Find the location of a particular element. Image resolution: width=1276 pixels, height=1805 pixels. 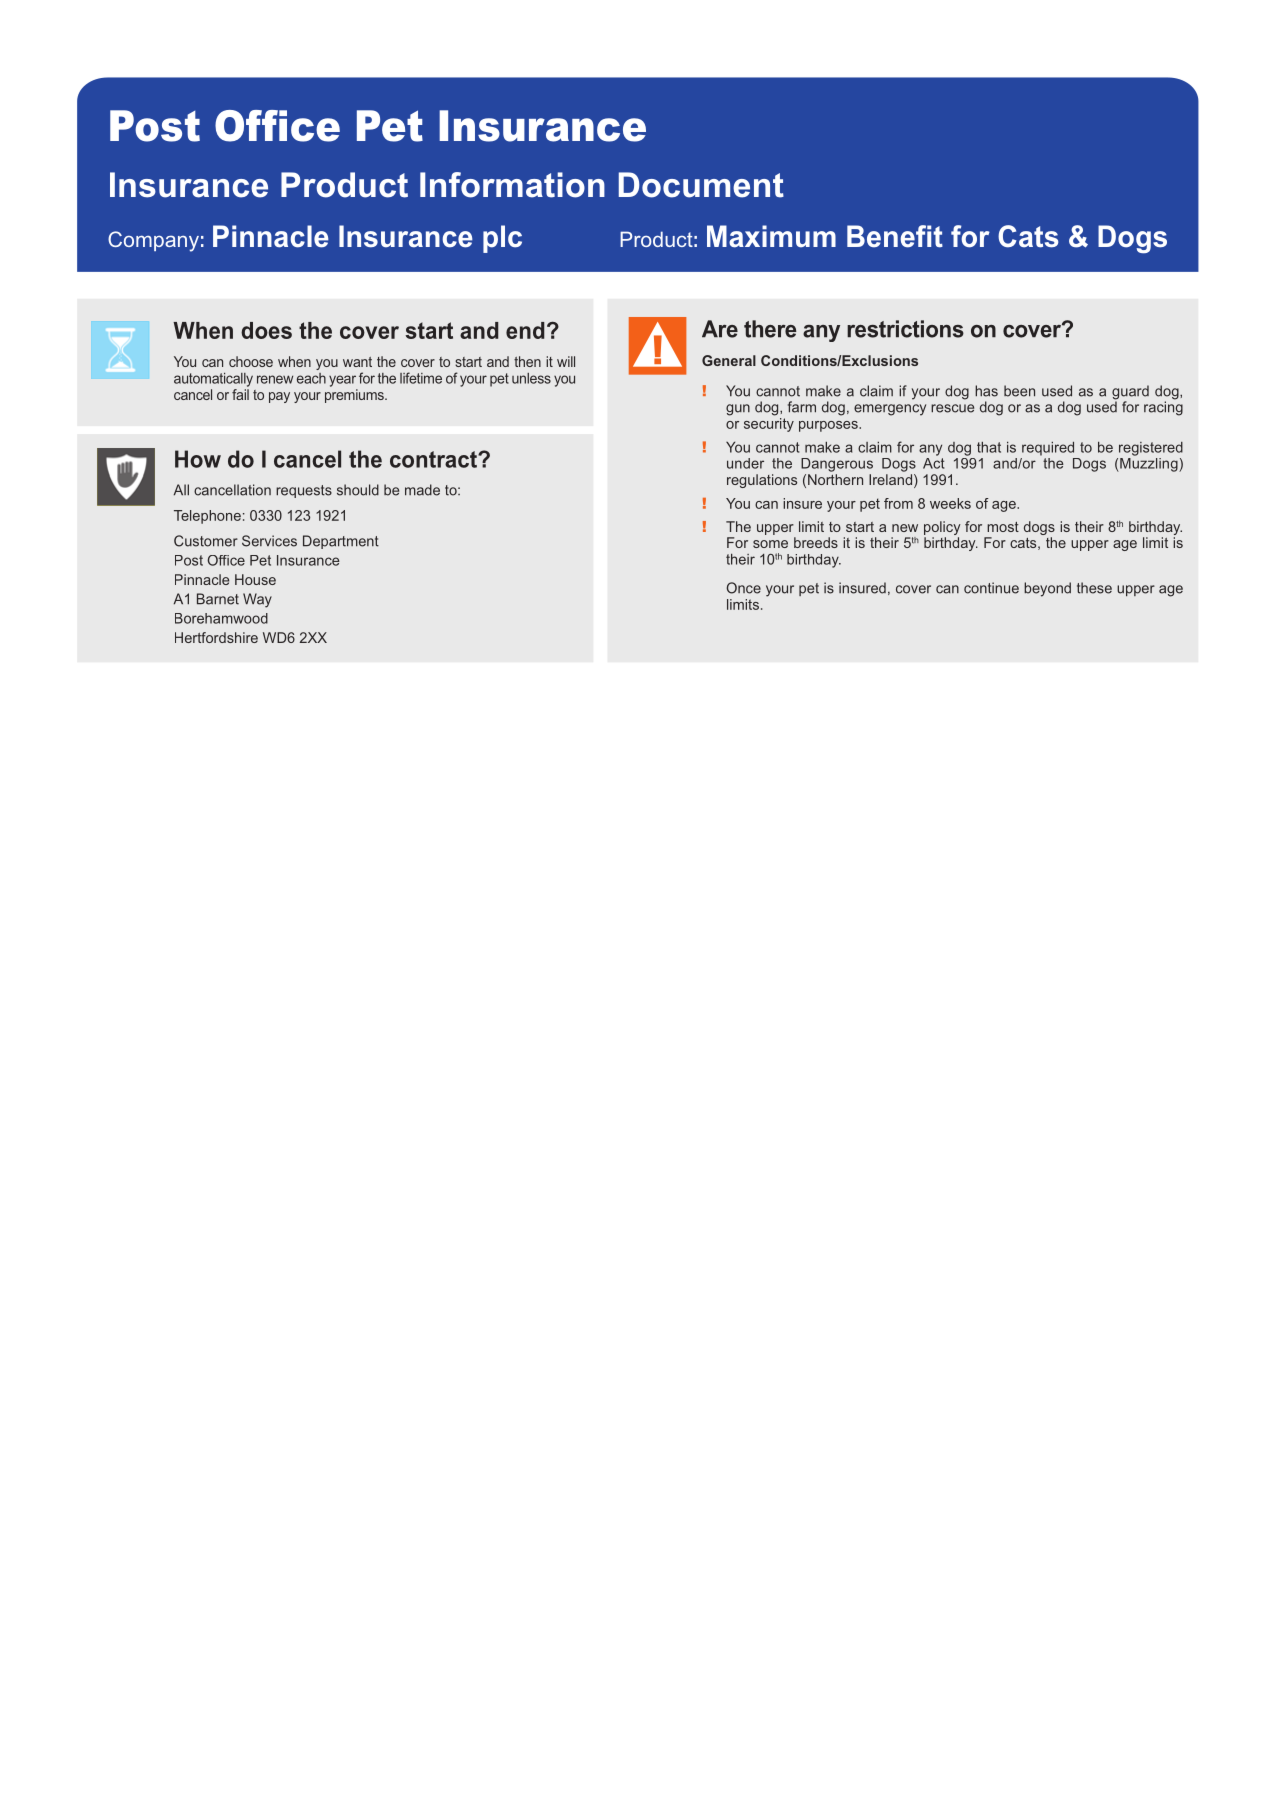

Document is located at coordinates (701, 185).
